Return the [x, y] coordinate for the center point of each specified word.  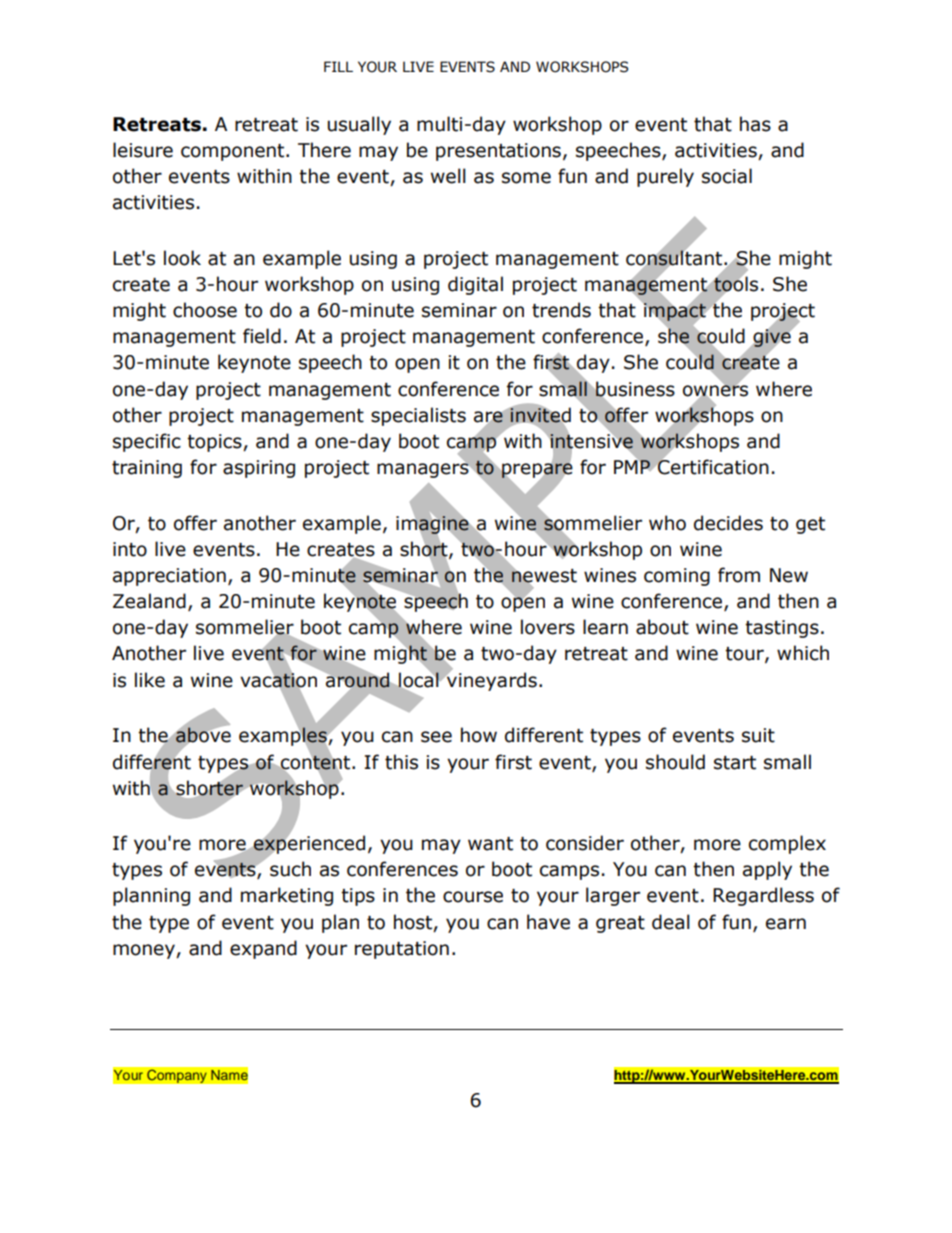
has [755, 124]
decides [728, 523]
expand [263, 949]
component [234, 152]
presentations [498, 152]
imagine [432, 525]
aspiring [259, 469]
